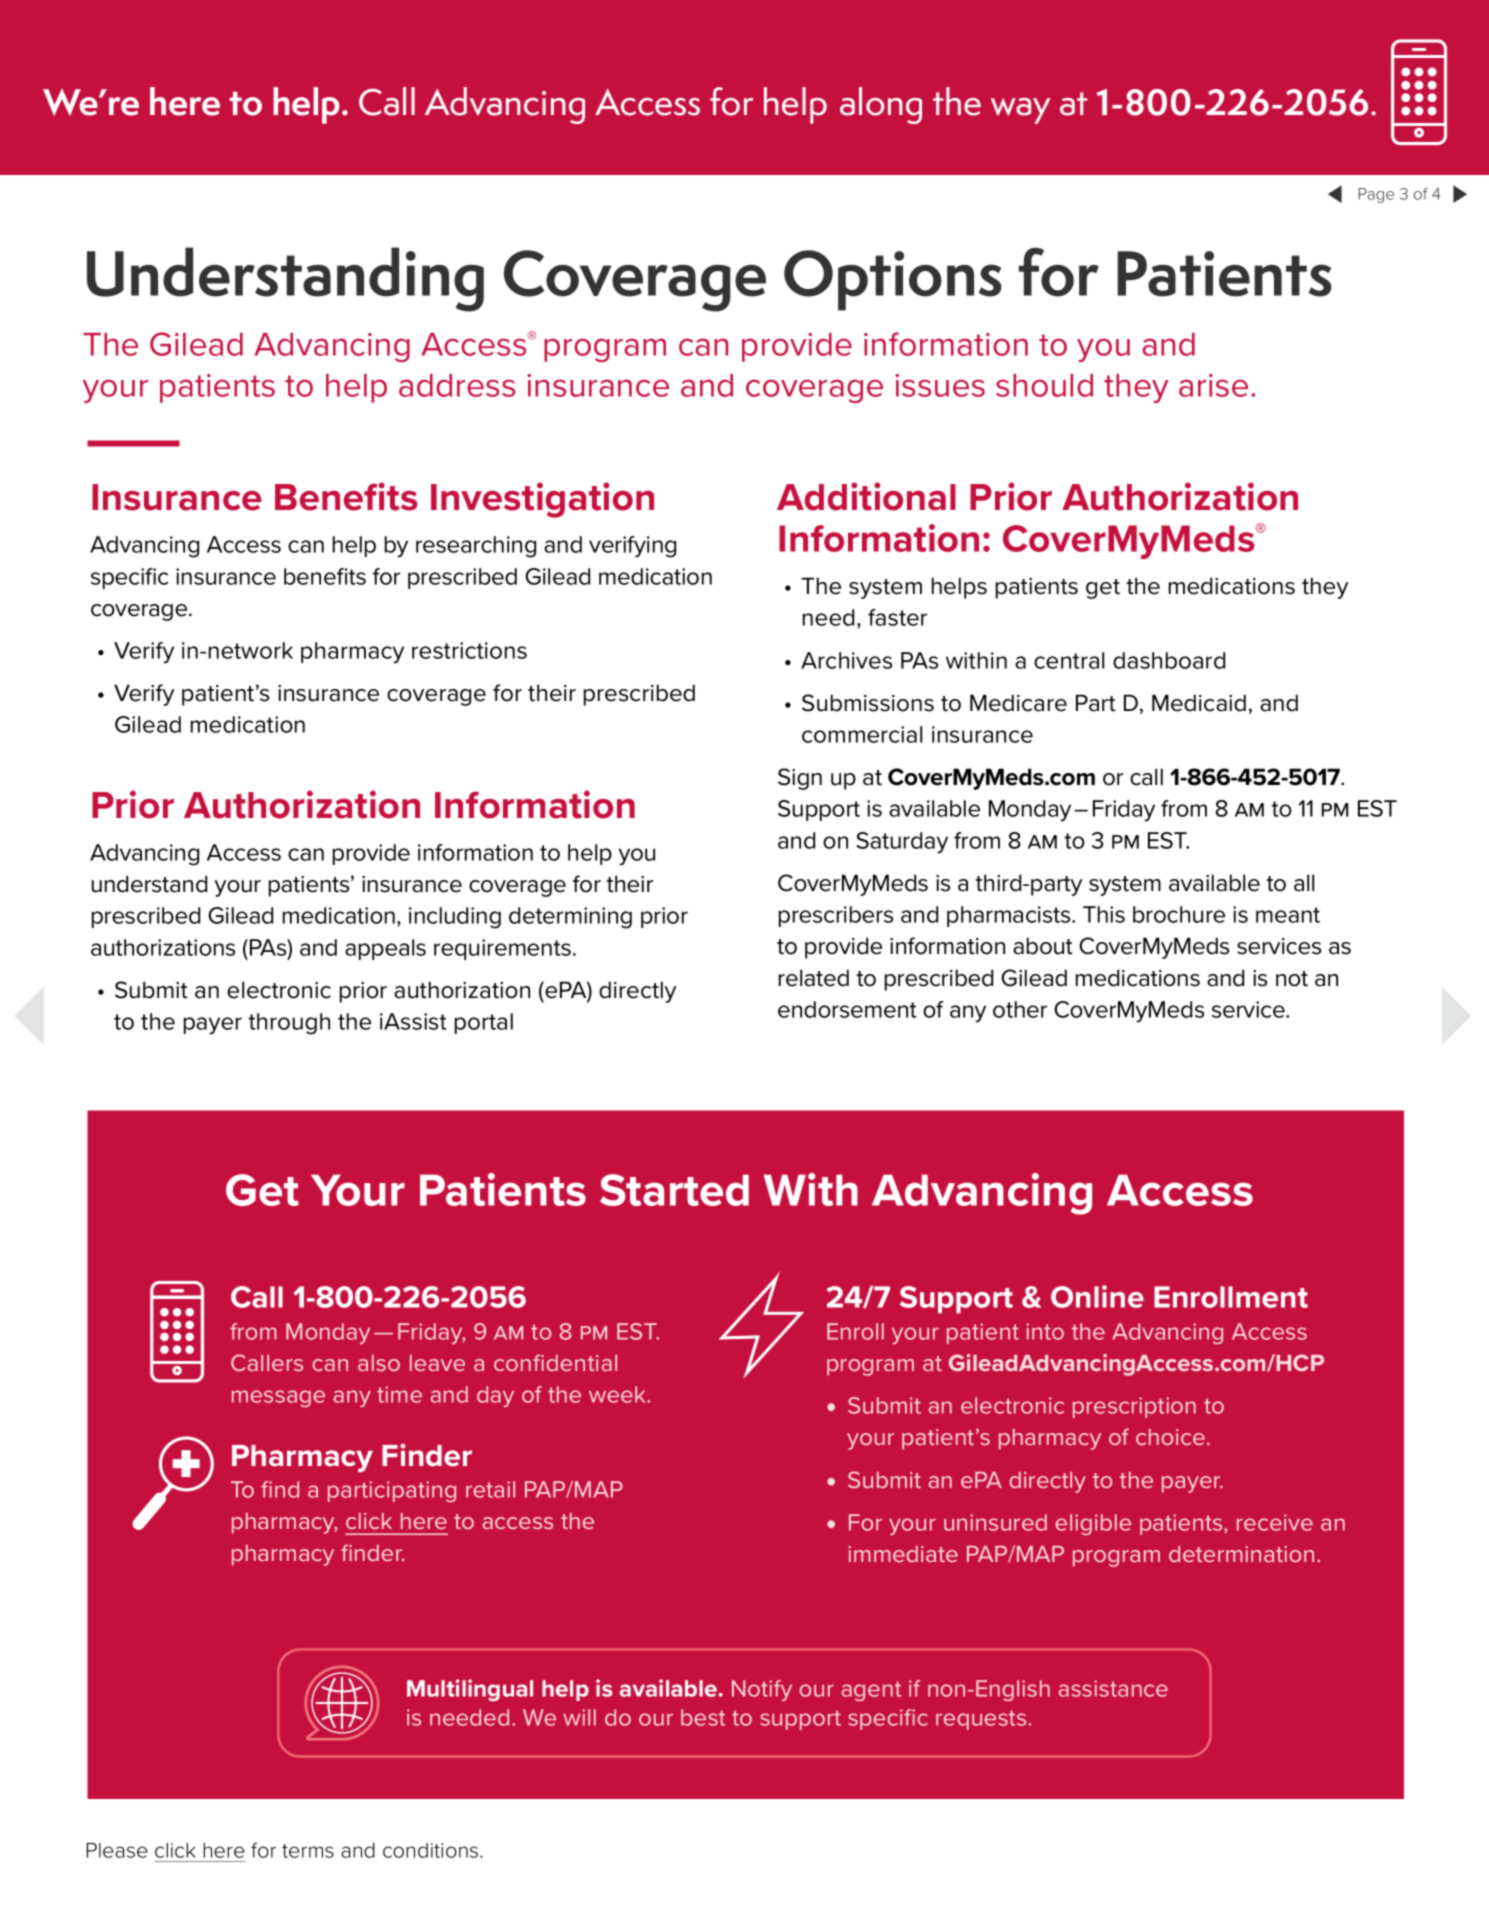 This screenshot has width=1489, height=1927. Describe the element at coordinates (881, 105) in the screenshot. I see `along` at that location.
